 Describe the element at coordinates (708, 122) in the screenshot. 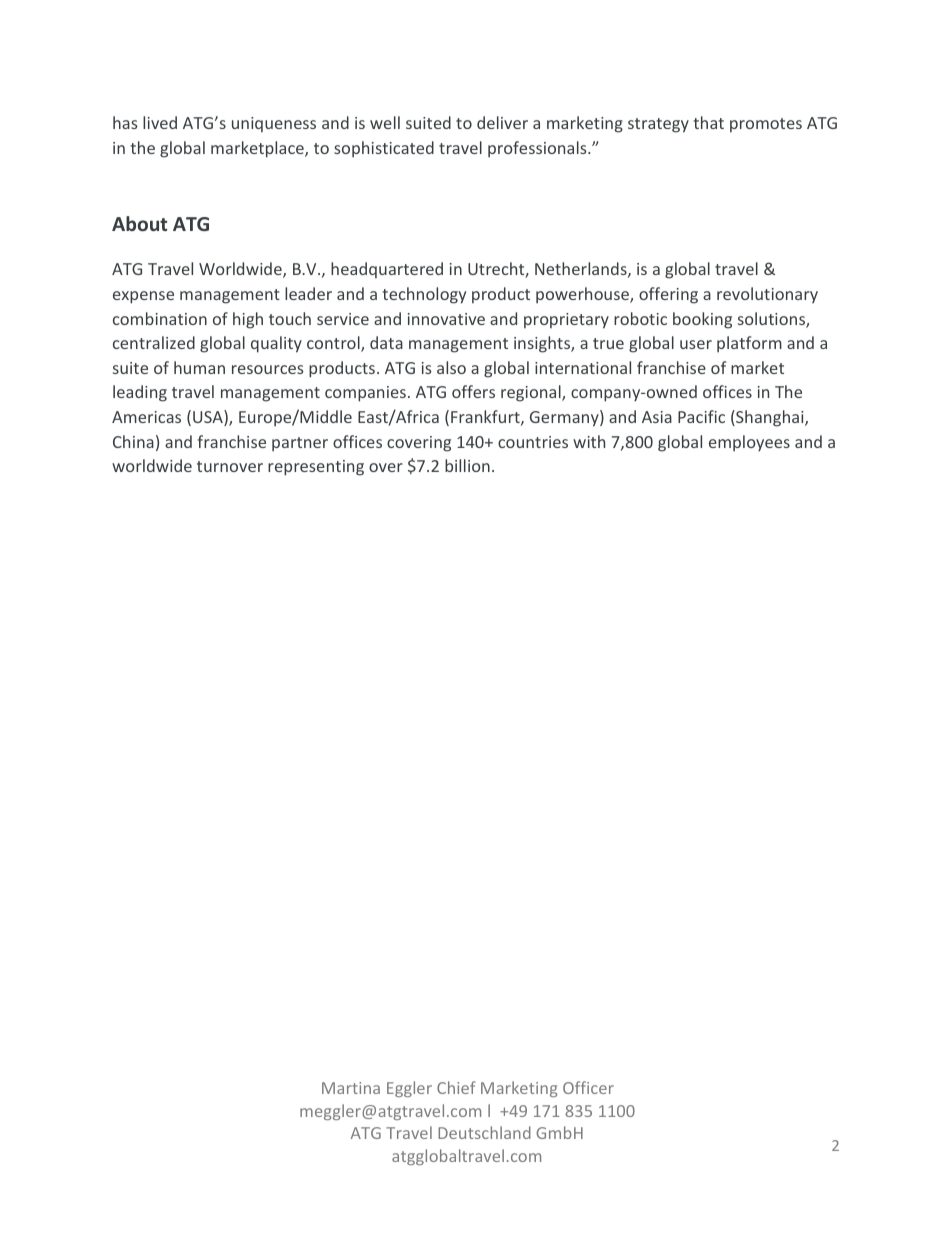

I see `that` at that location.
